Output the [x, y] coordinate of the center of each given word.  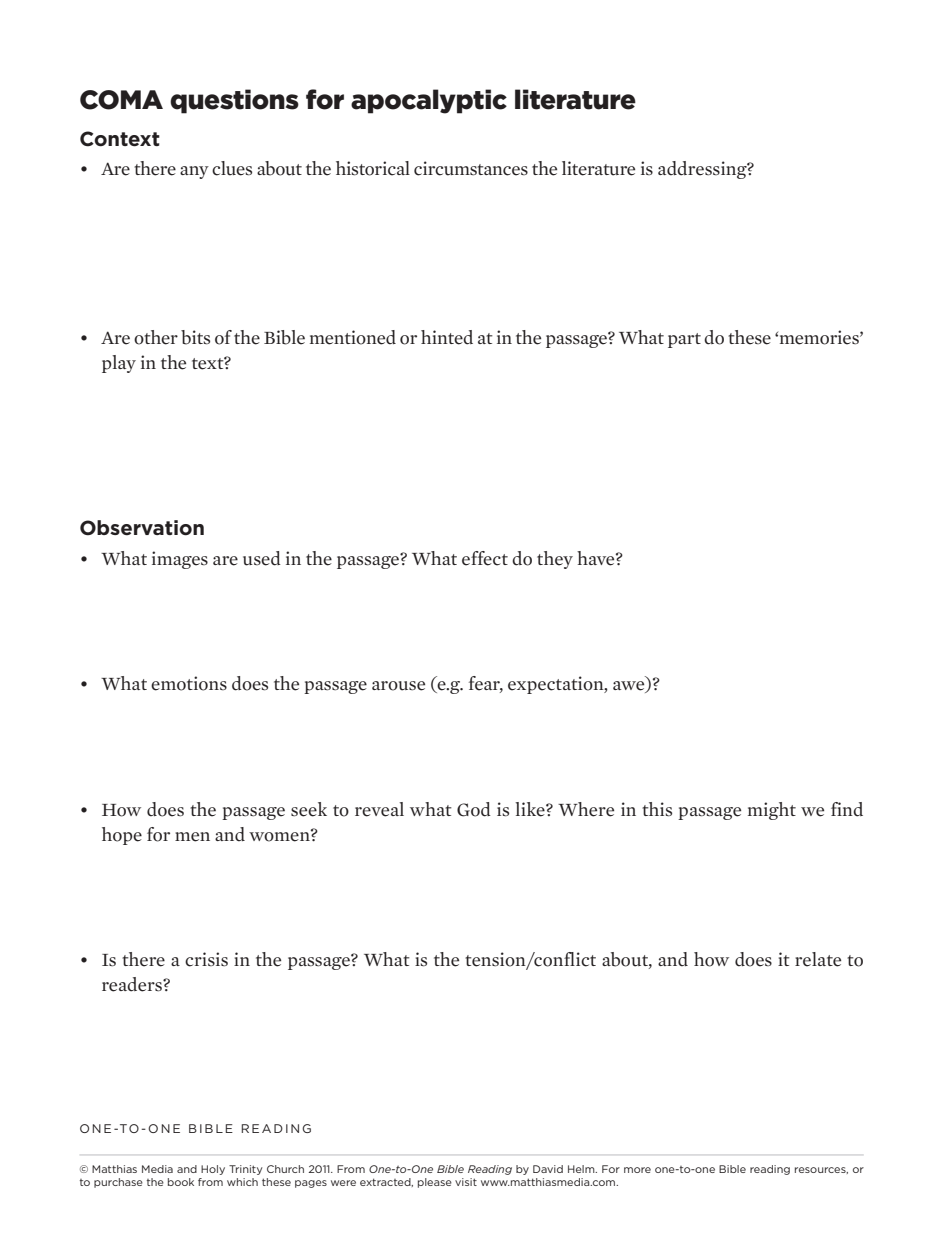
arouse [398, 686]
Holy [213, 1170]
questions [234, 101]
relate [818, 959]
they [555, 560]
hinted [447, 337]
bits [195, 337]
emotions [189, 683]
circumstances [471, 168]
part [684, 340]
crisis [206, 959]
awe [630, 687]
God [474, 809]
